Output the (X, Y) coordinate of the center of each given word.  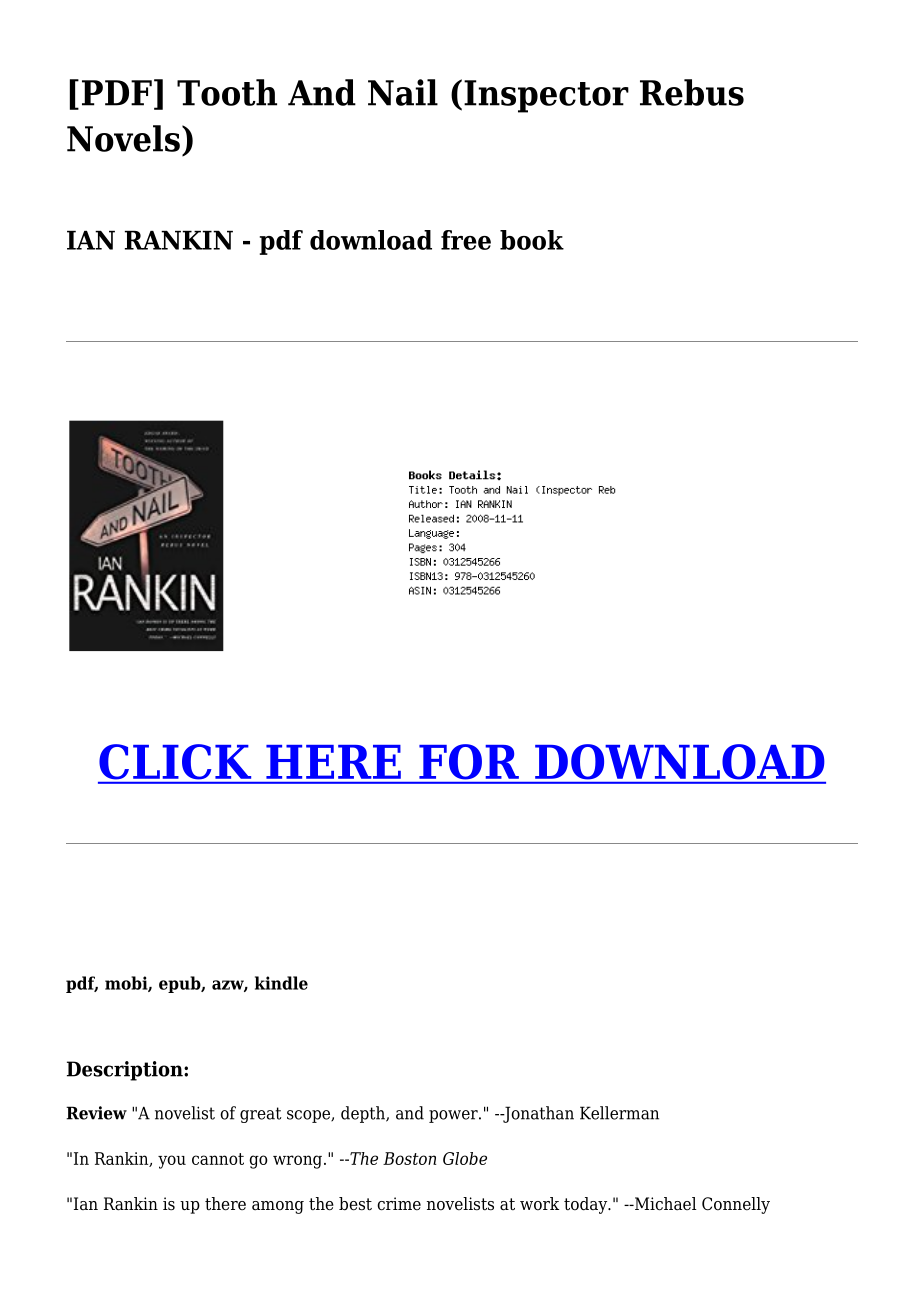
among (278, 1207)
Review (96, 1113)
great (260, 1115)
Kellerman (619, 1113)
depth (364, 1114)
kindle (281, 983)
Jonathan (537, 1114)
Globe (465, 1158)
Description (126, 1071)
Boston (409, 1158)
